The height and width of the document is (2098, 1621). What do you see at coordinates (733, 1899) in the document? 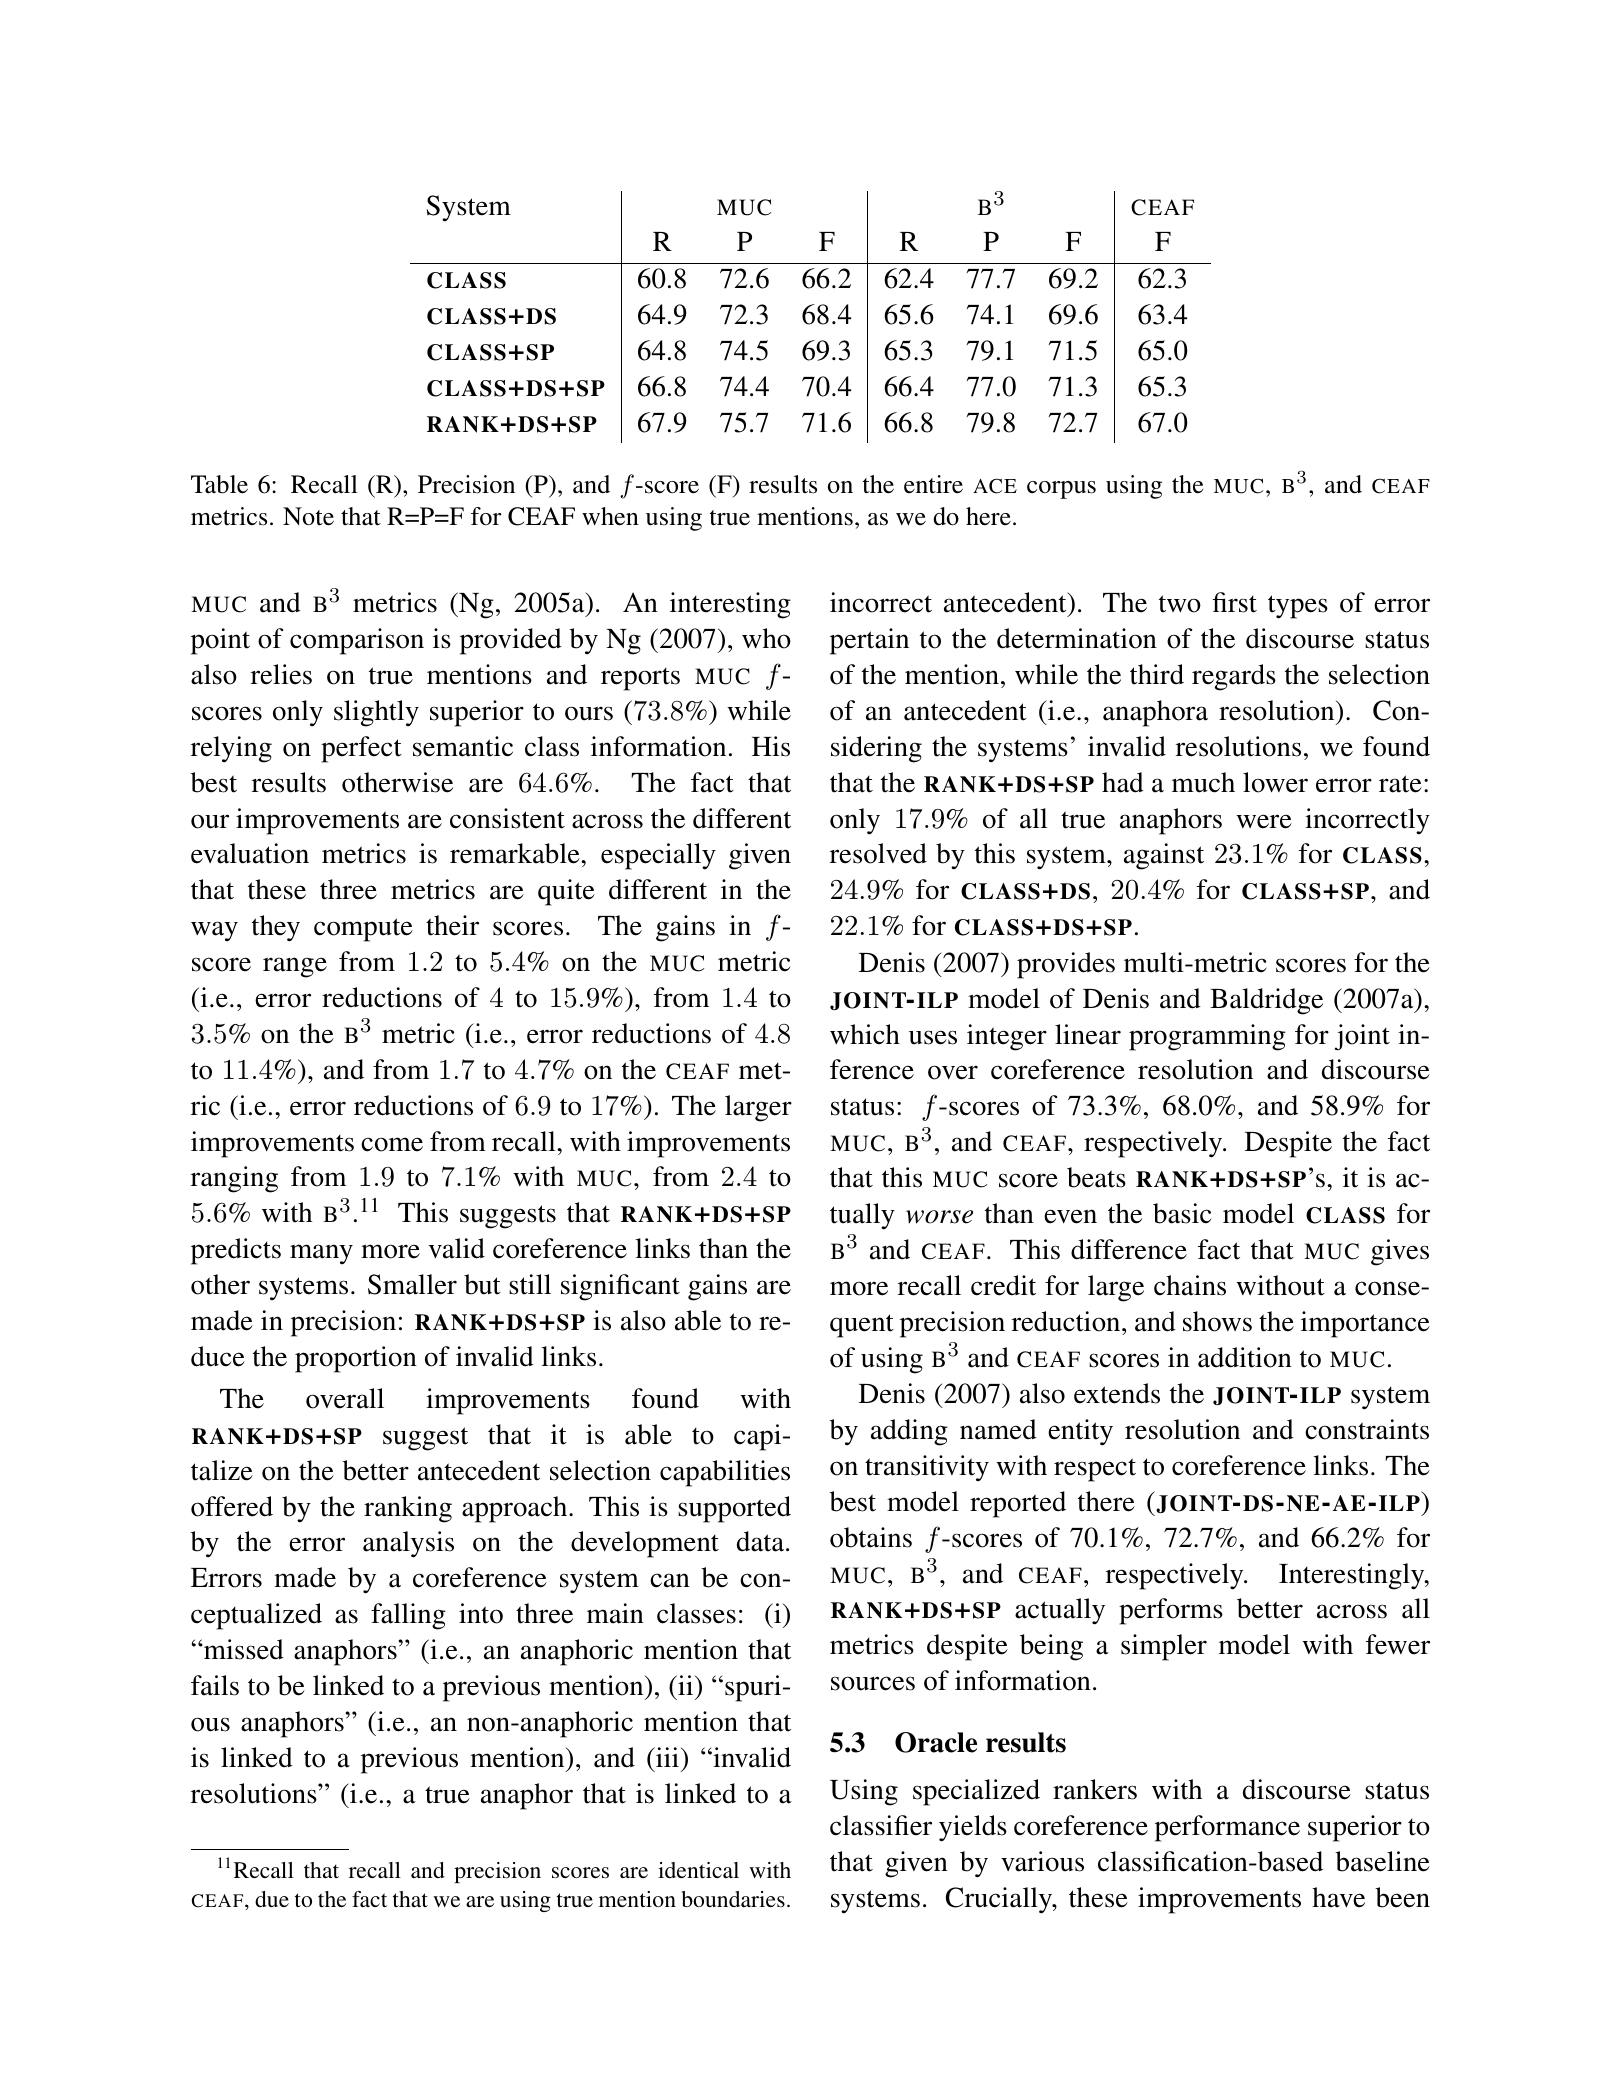
I see `boundaries` at bounding box center [733, 1899].
